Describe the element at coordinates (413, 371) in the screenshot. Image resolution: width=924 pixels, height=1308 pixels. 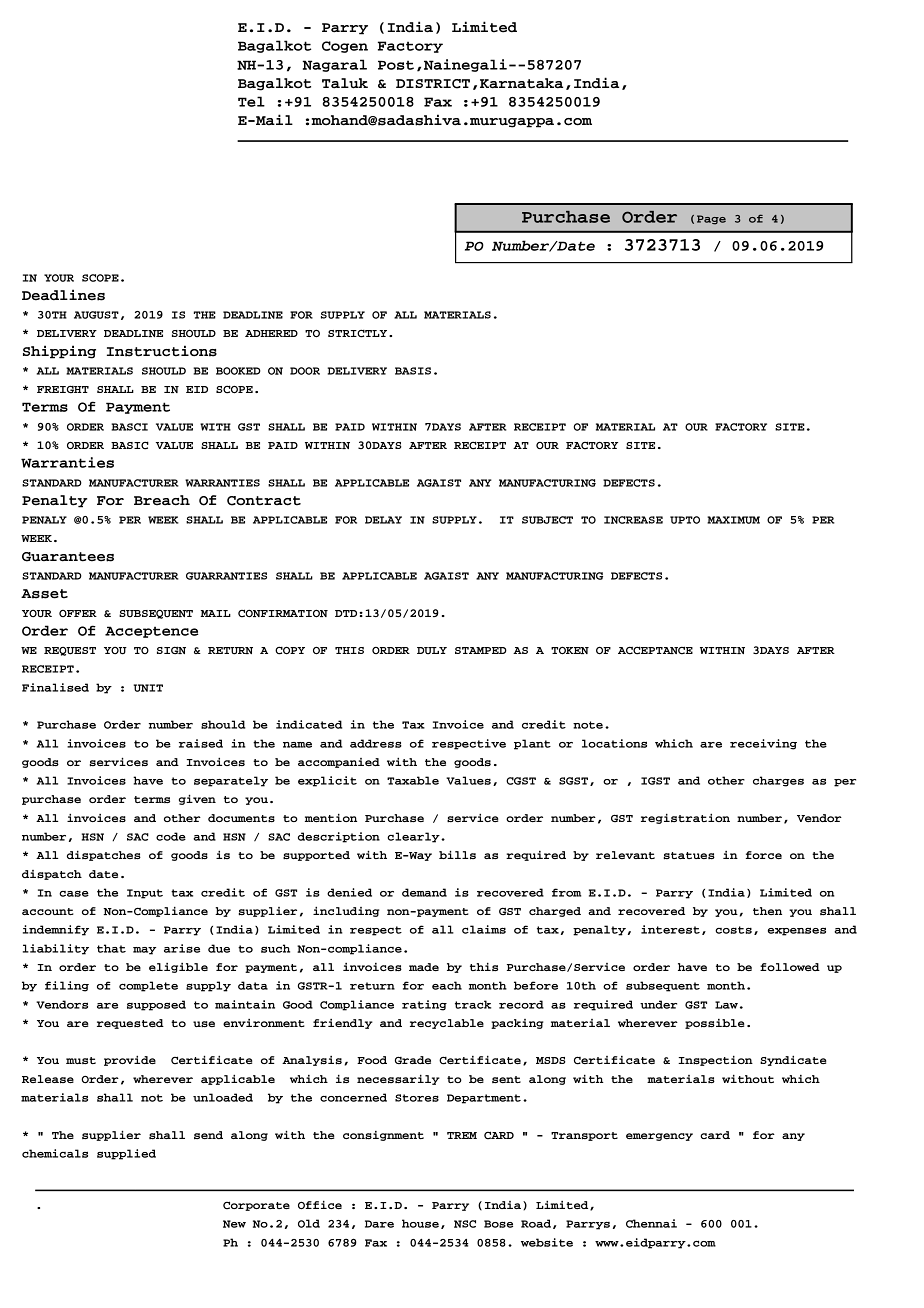
I see `BASIS` at that location.
